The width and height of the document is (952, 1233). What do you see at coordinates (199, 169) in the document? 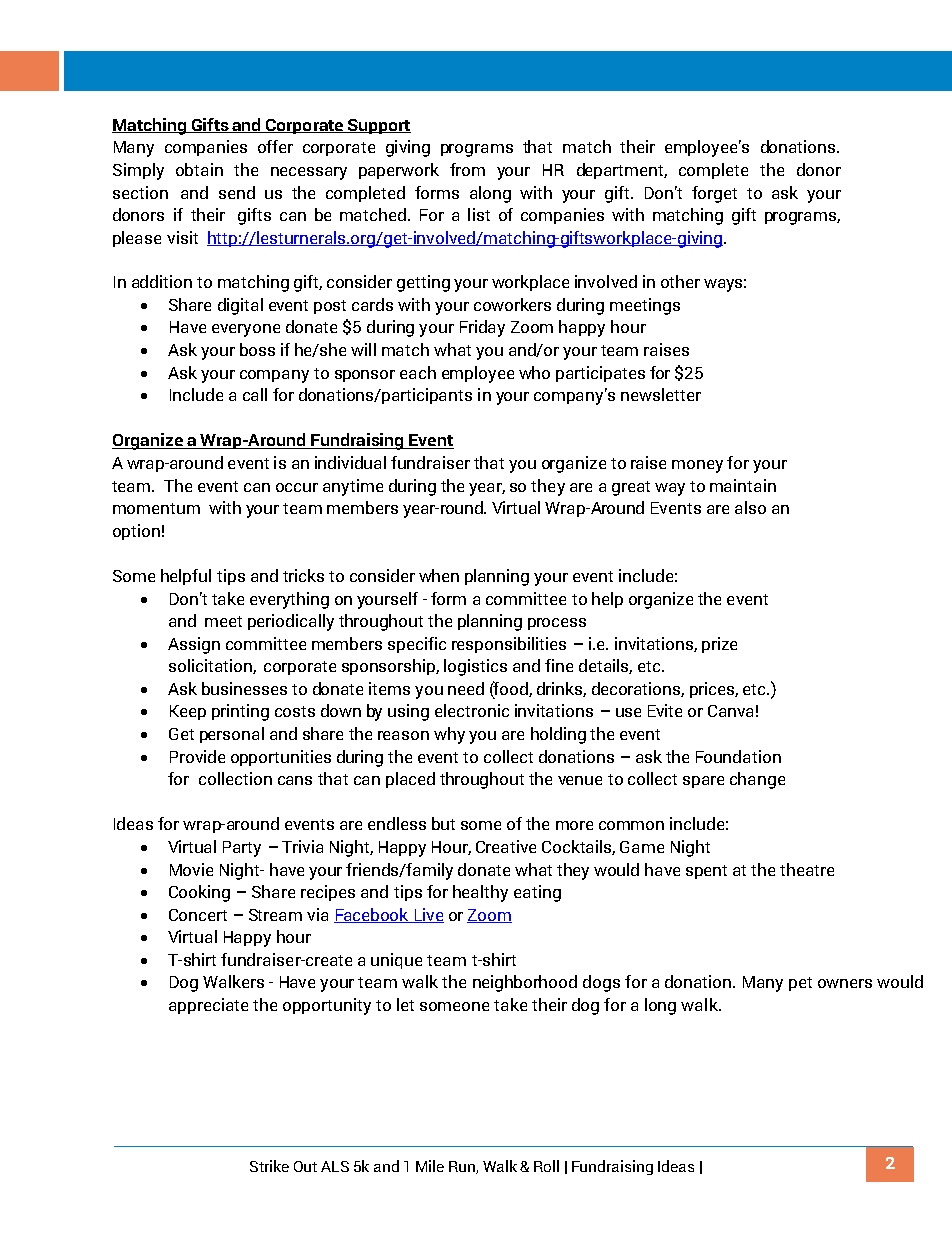
I see `obtain` at bounding box center [199, 169].
